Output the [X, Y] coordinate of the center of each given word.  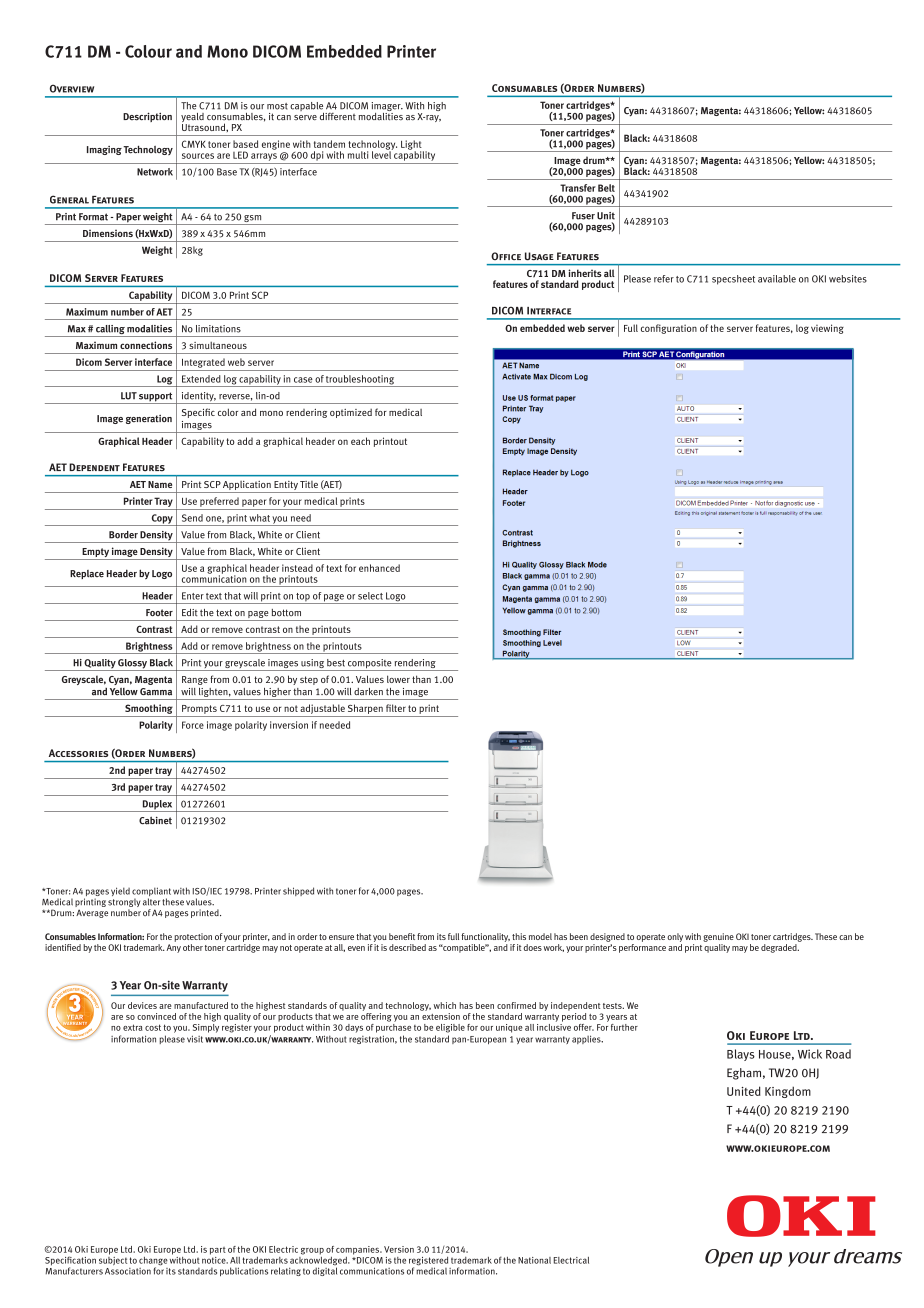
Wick [810, 1054]
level [382, 154]
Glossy [132, 665]
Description [147, 117]
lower [398, 679]
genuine [718, 937]
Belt [606, 188]
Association [128, 1271]
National [534, 1260]
